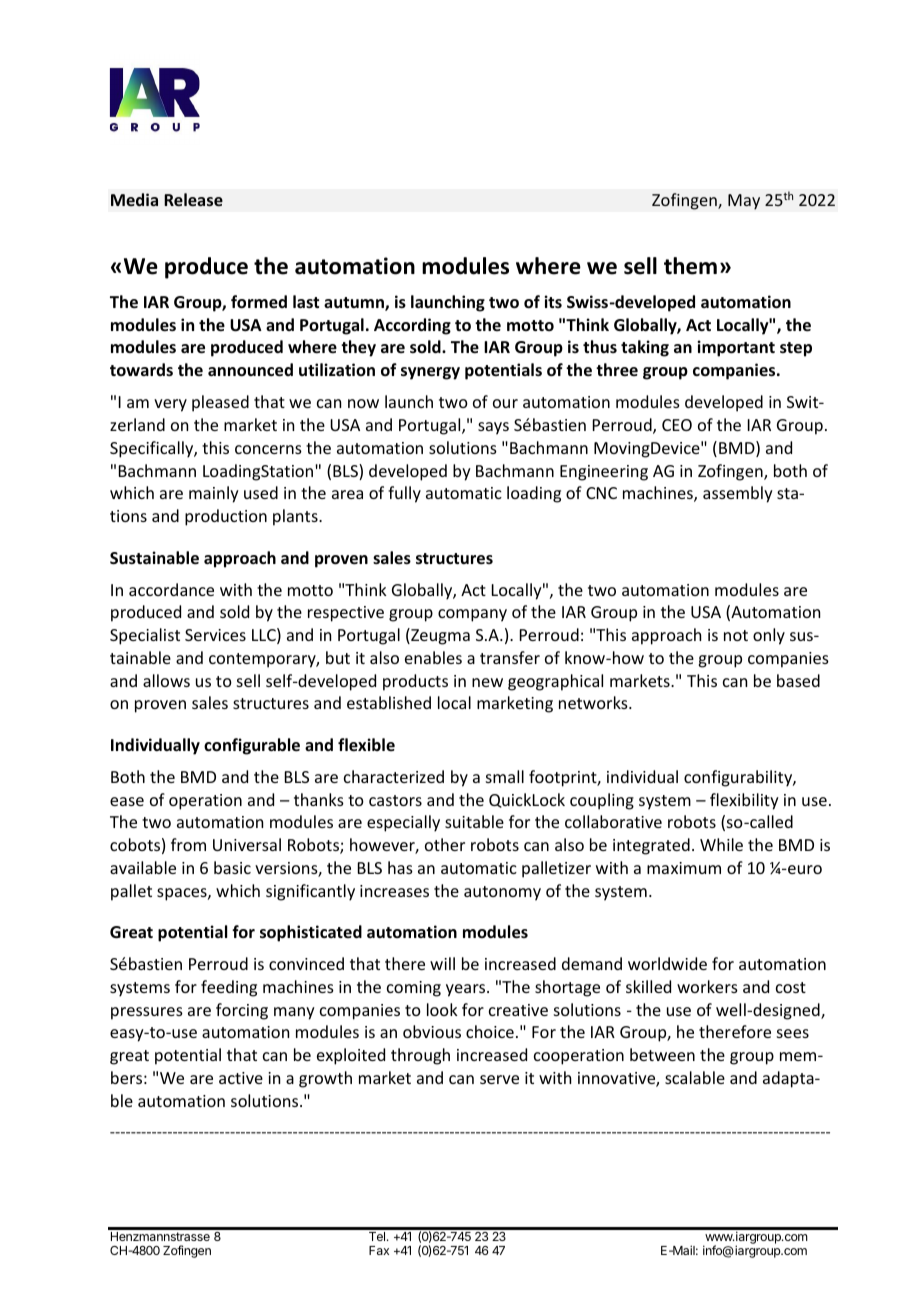 The image size is (924, 1308). What do you see at coordinates (499, 1079) in the screenshot?
I see `serve` at bounding box center [499, 1079].
